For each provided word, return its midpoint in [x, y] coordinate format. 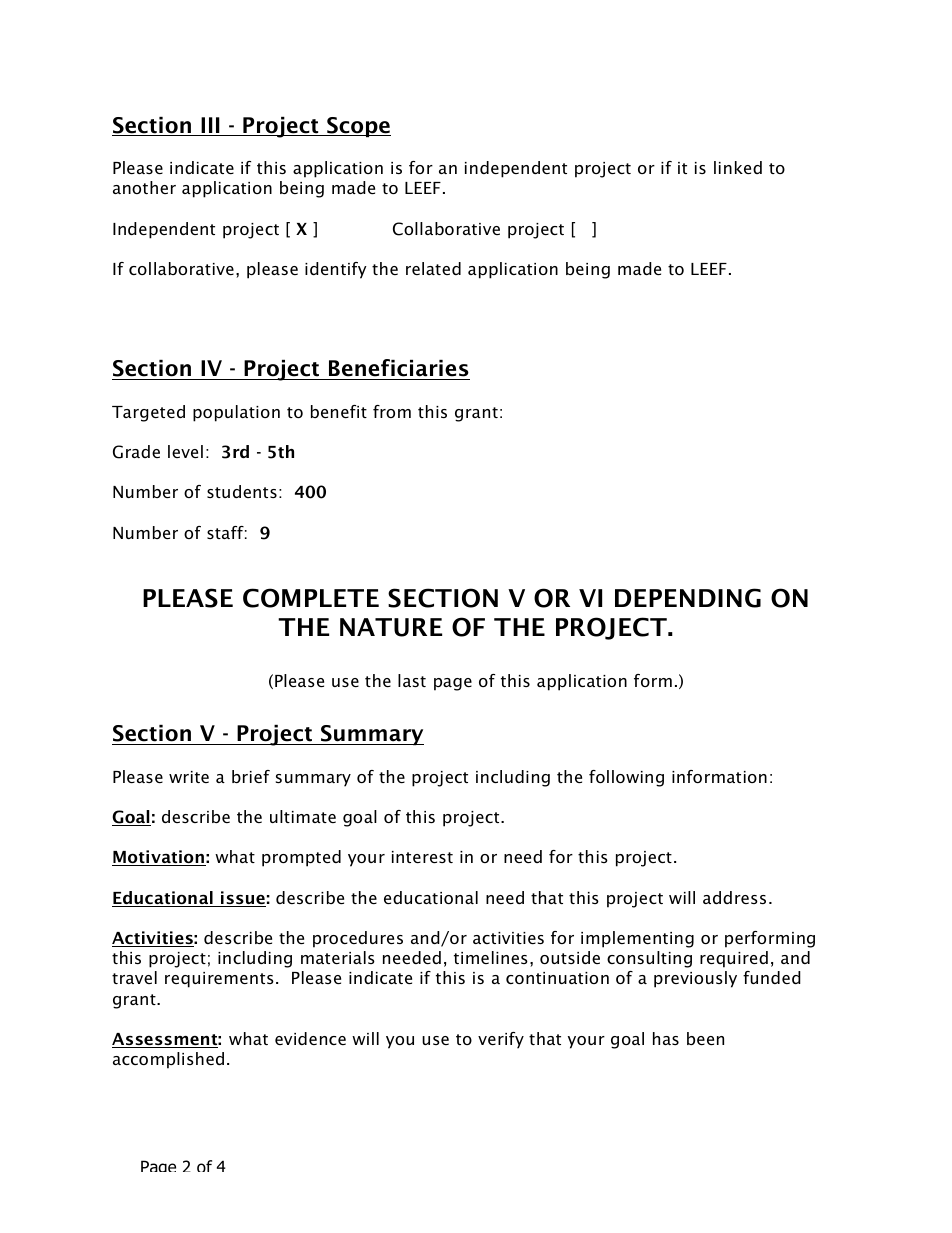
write [189, 777]
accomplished [168, 1060]
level [185, 451]
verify [501, 1040]
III [210, 125]
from [392, 411]
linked [738, 167]
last [412, 680]
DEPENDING [688, 598]
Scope [358, 127]
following [626, 778]
